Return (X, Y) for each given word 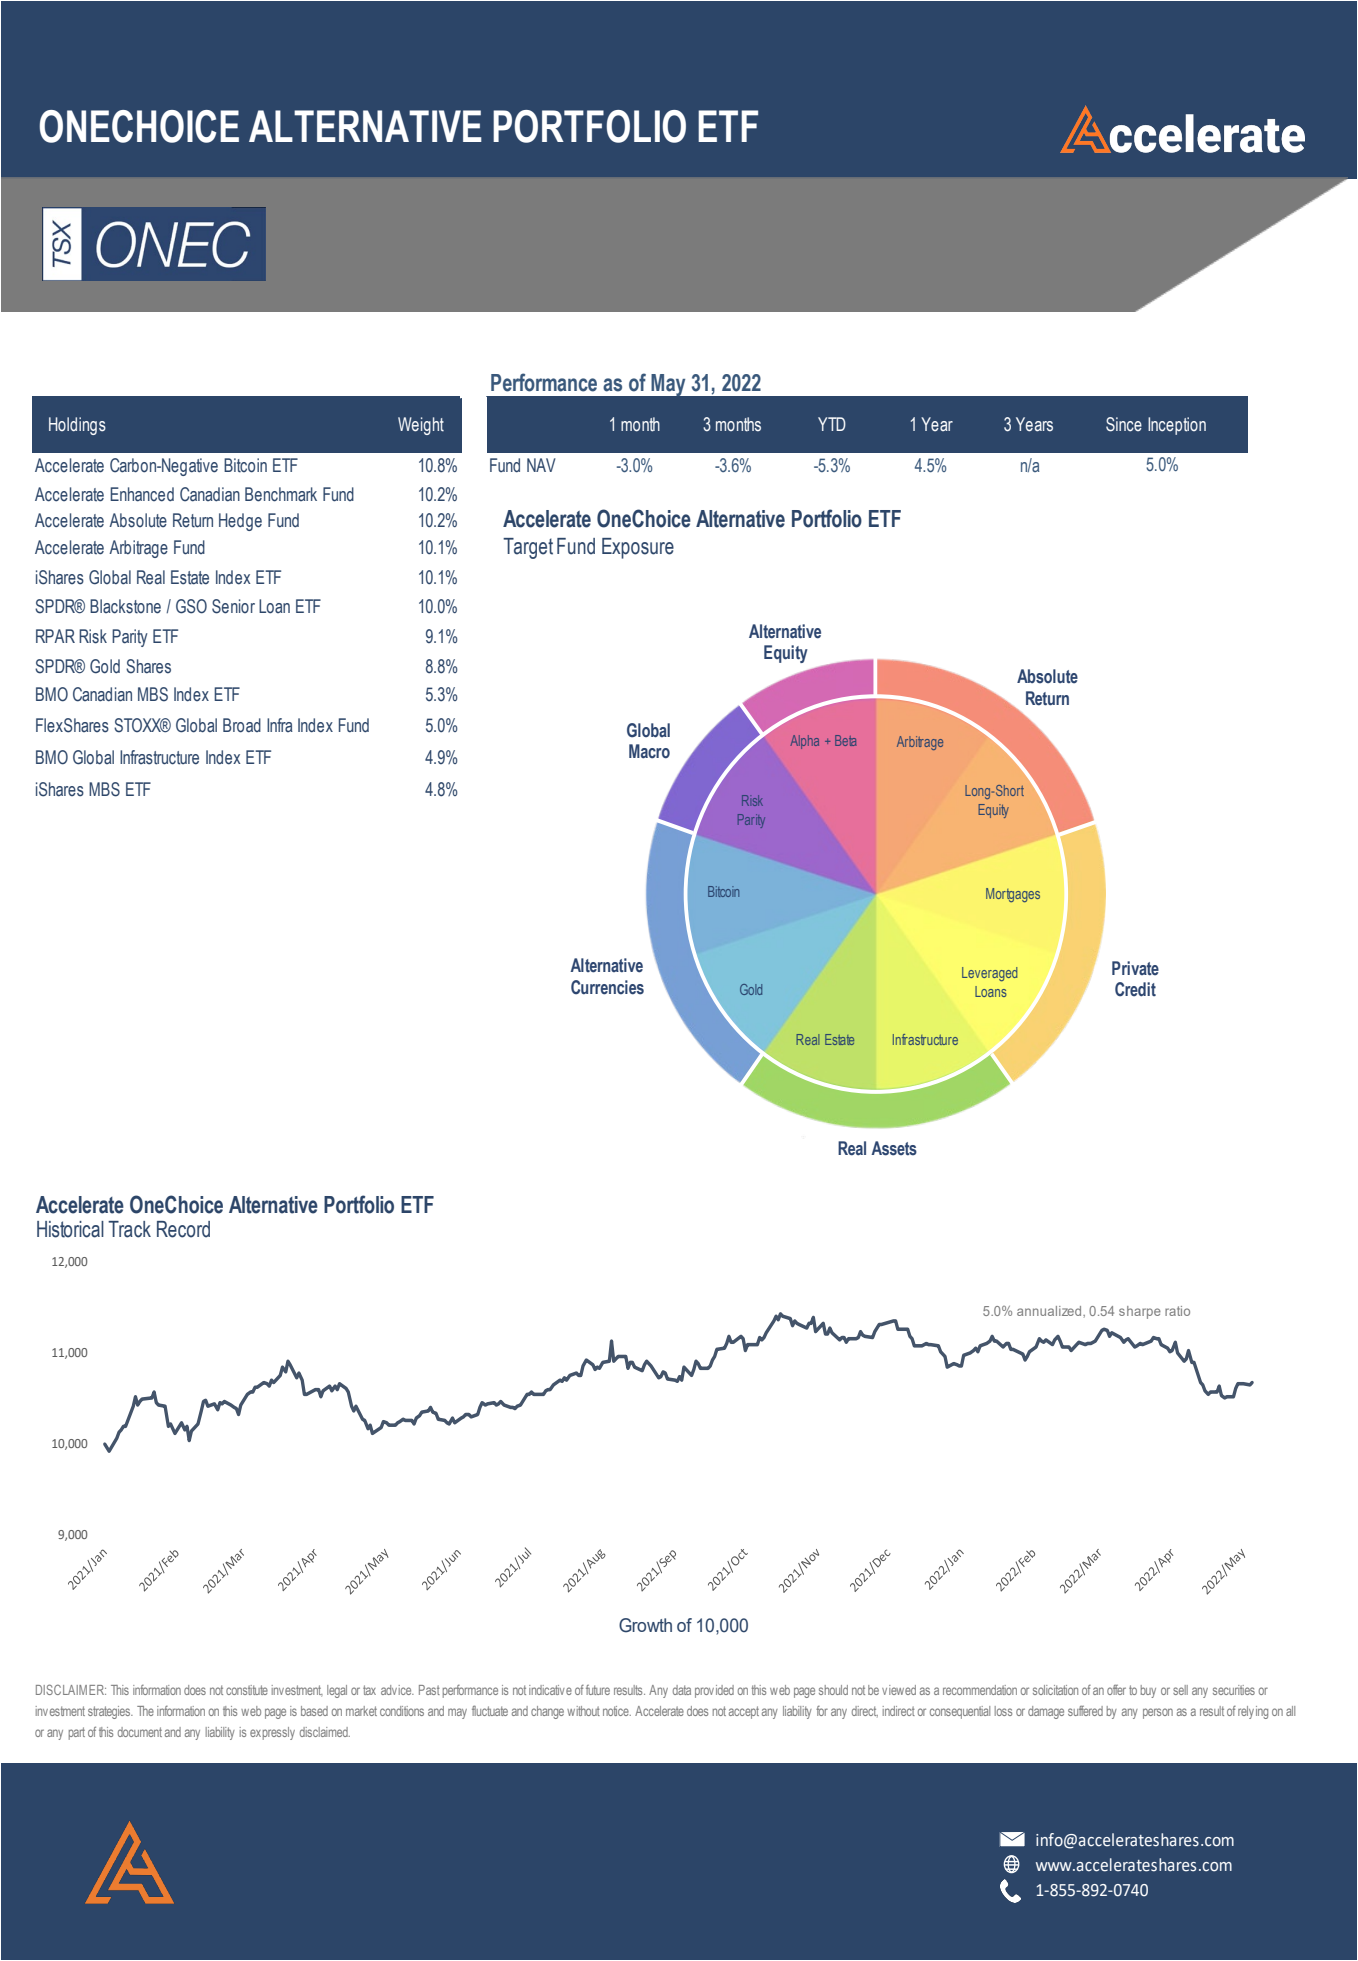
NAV (541, 465)
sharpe (1140, 1312)
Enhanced (142, 494)
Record (183, 1229)
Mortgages (1013, 895)
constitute (247, 1690)
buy (1148, 1691)
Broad (242, 725)
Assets (894, 1148)
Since (1124, 424)
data (682, 1690)
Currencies (607, 987)
